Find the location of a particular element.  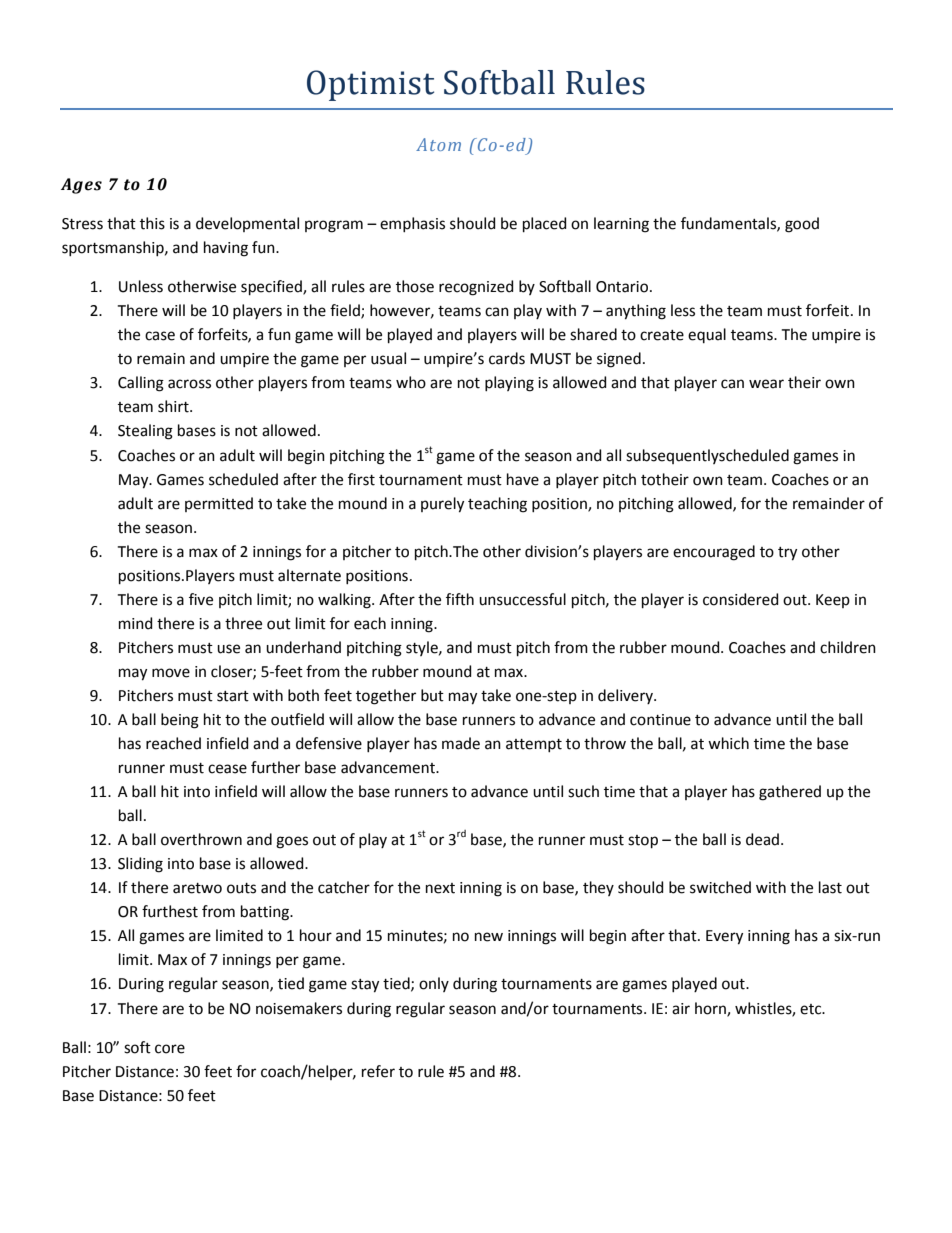

case is located at coordinates (160, 336).
